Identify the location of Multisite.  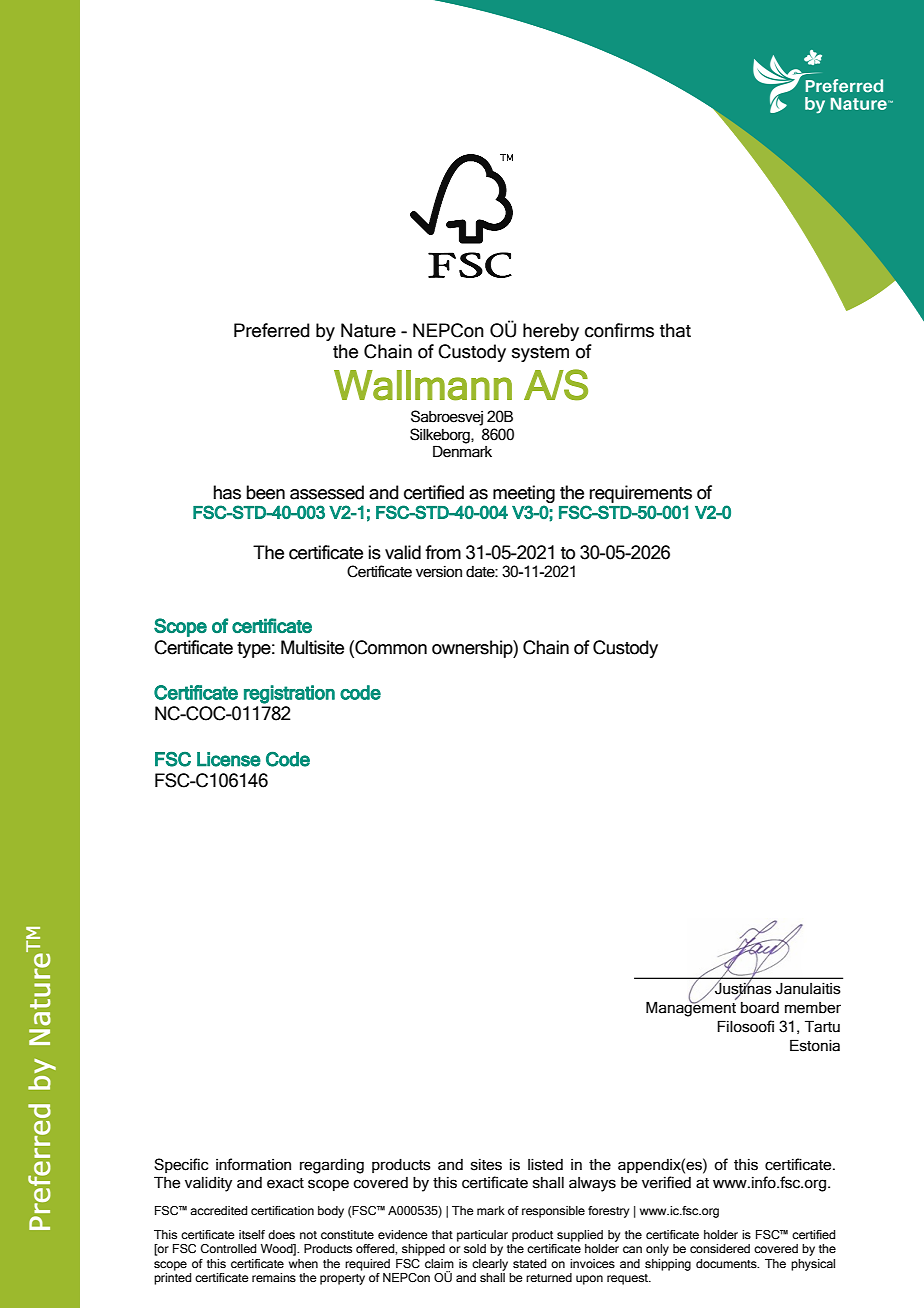
(312, 647).
